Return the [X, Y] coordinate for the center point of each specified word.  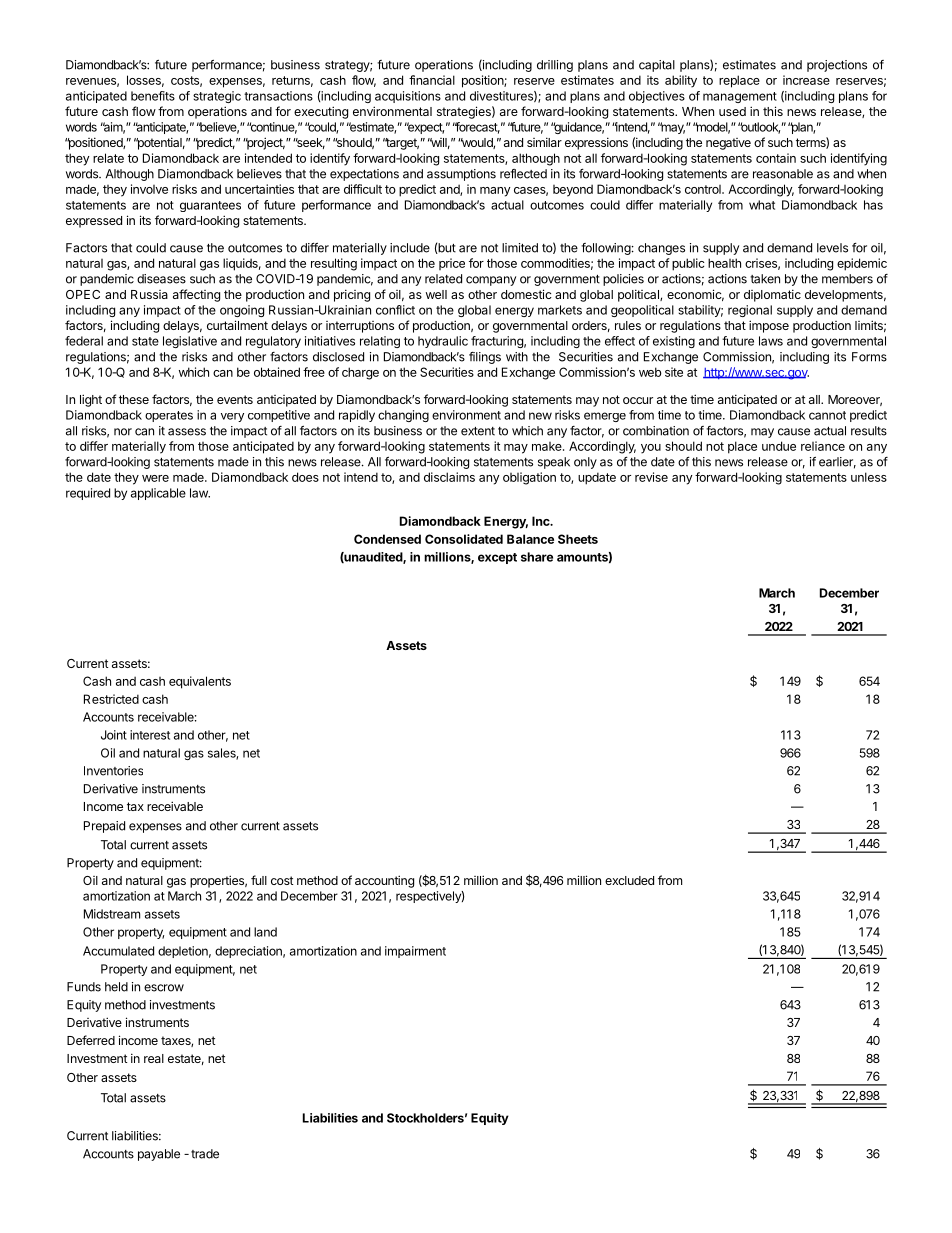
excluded [629, 880]
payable [159, 1155]
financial [432, 80]
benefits [153, 96]
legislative [190, 342]
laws [771, 341]
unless [869, 477]
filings [485, 358]
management [740, 97]
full [259, 880]
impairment [415, 952]
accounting [384, 881]
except [497, 558]
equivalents [200, 682]
